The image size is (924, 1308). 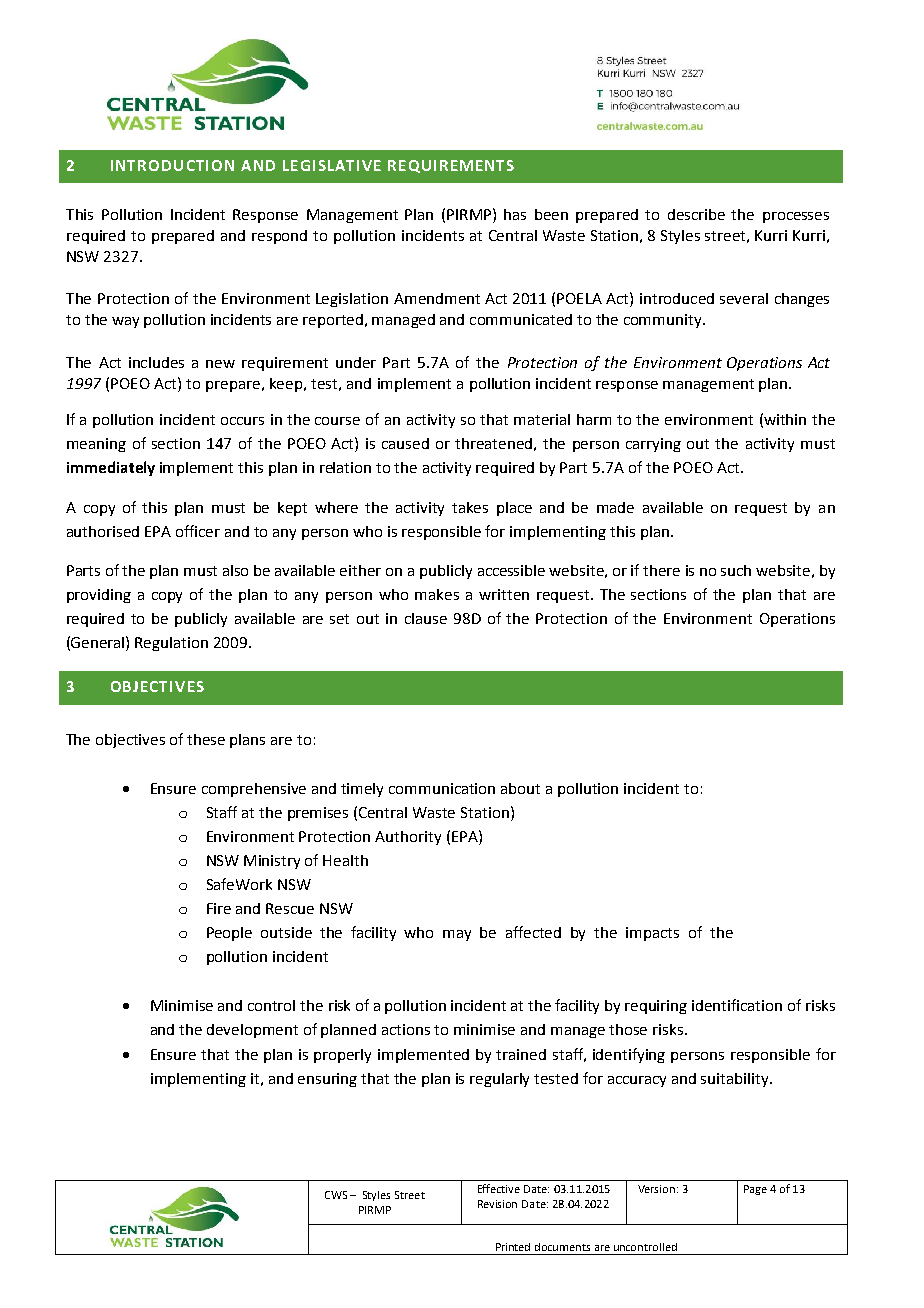 I want to click on ensuring, so click(x=327, y=1080).
